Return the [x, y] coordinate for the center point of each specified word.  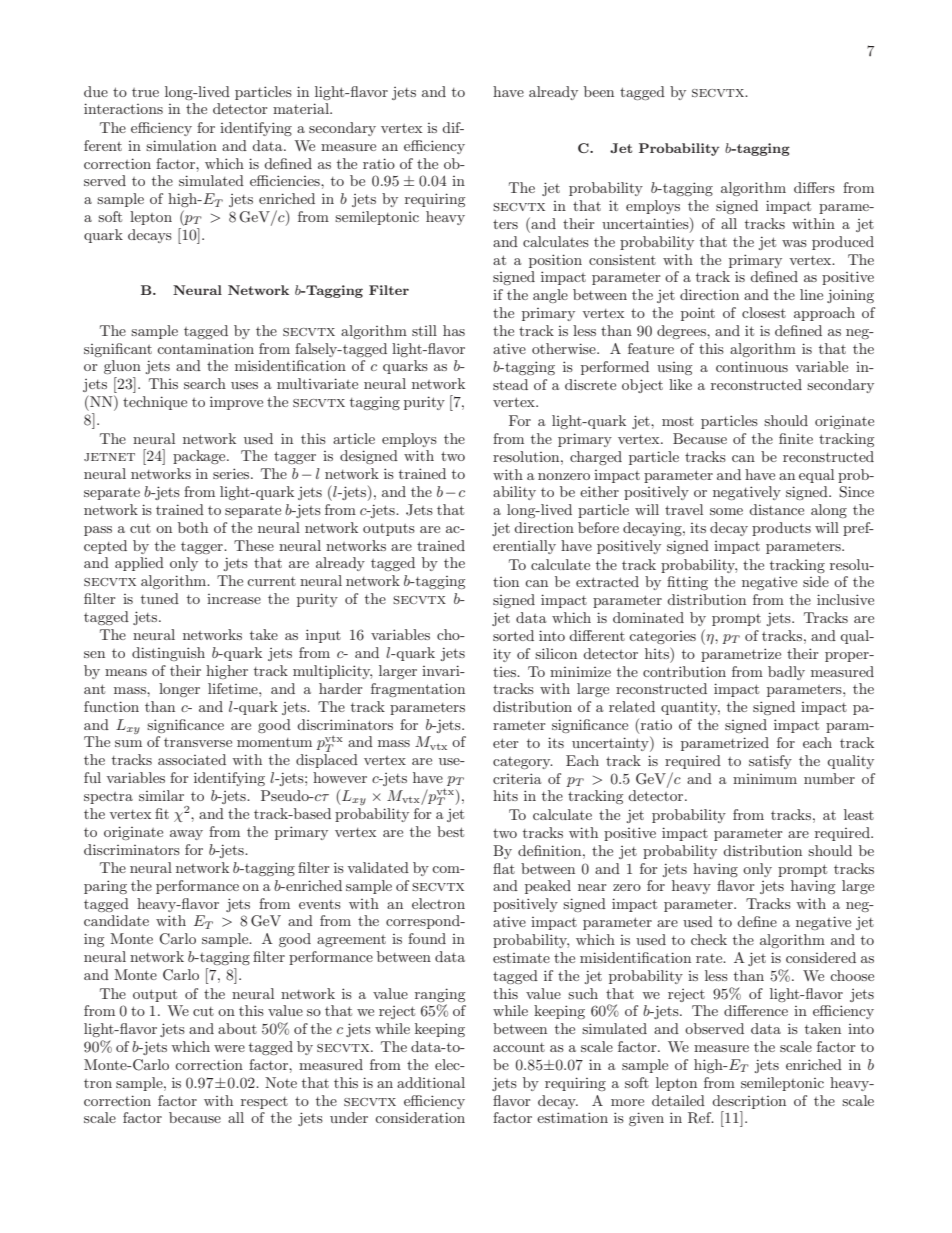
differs [814, 187]
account [519, 1047]
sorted [513, 635]
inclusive [845, 599]
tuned [160, 598]
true [145, 92]
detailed [678, 1100]
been [599, 91]
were [229, 1048]
